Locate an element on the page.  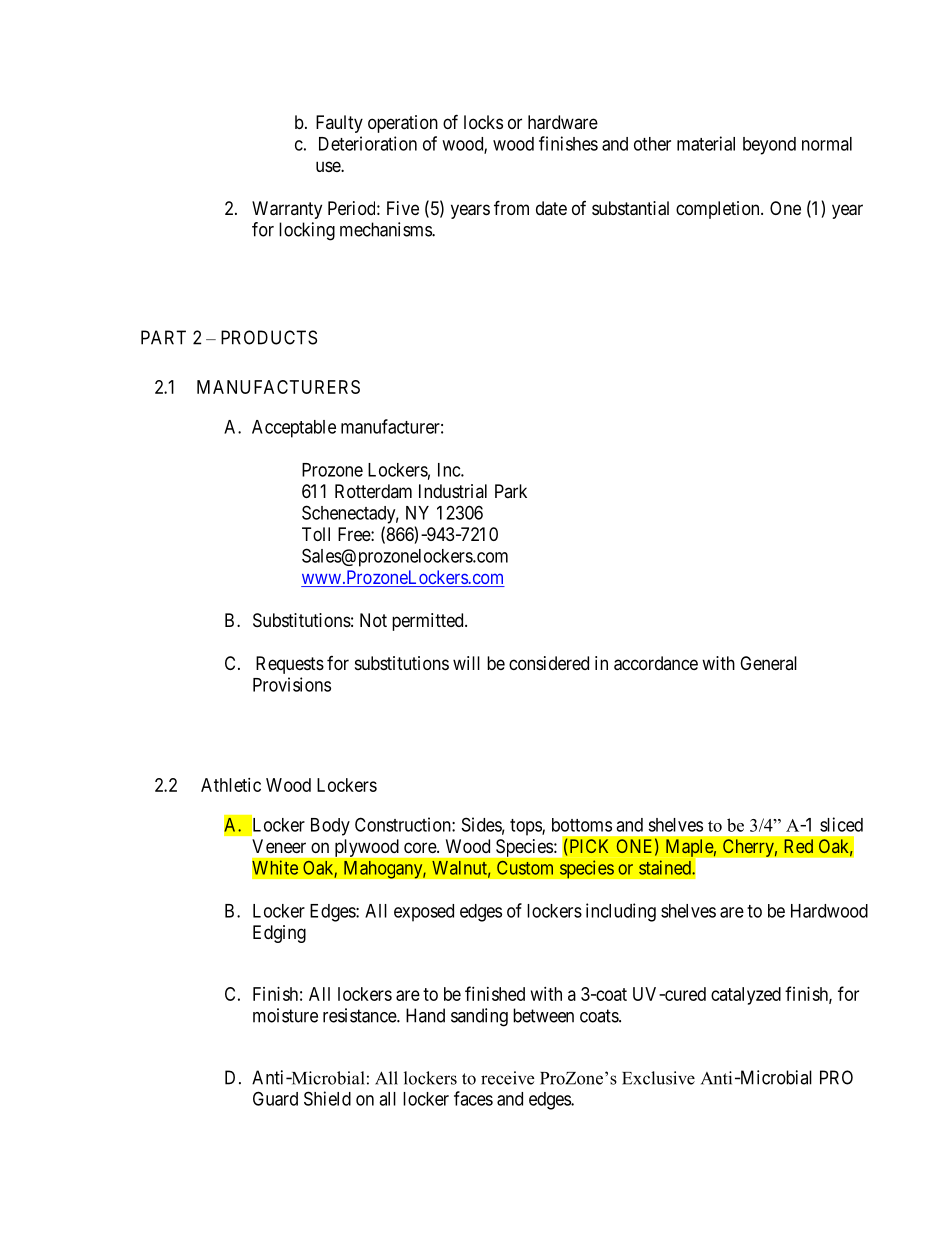
locks is located at coordinates (483, 122).
